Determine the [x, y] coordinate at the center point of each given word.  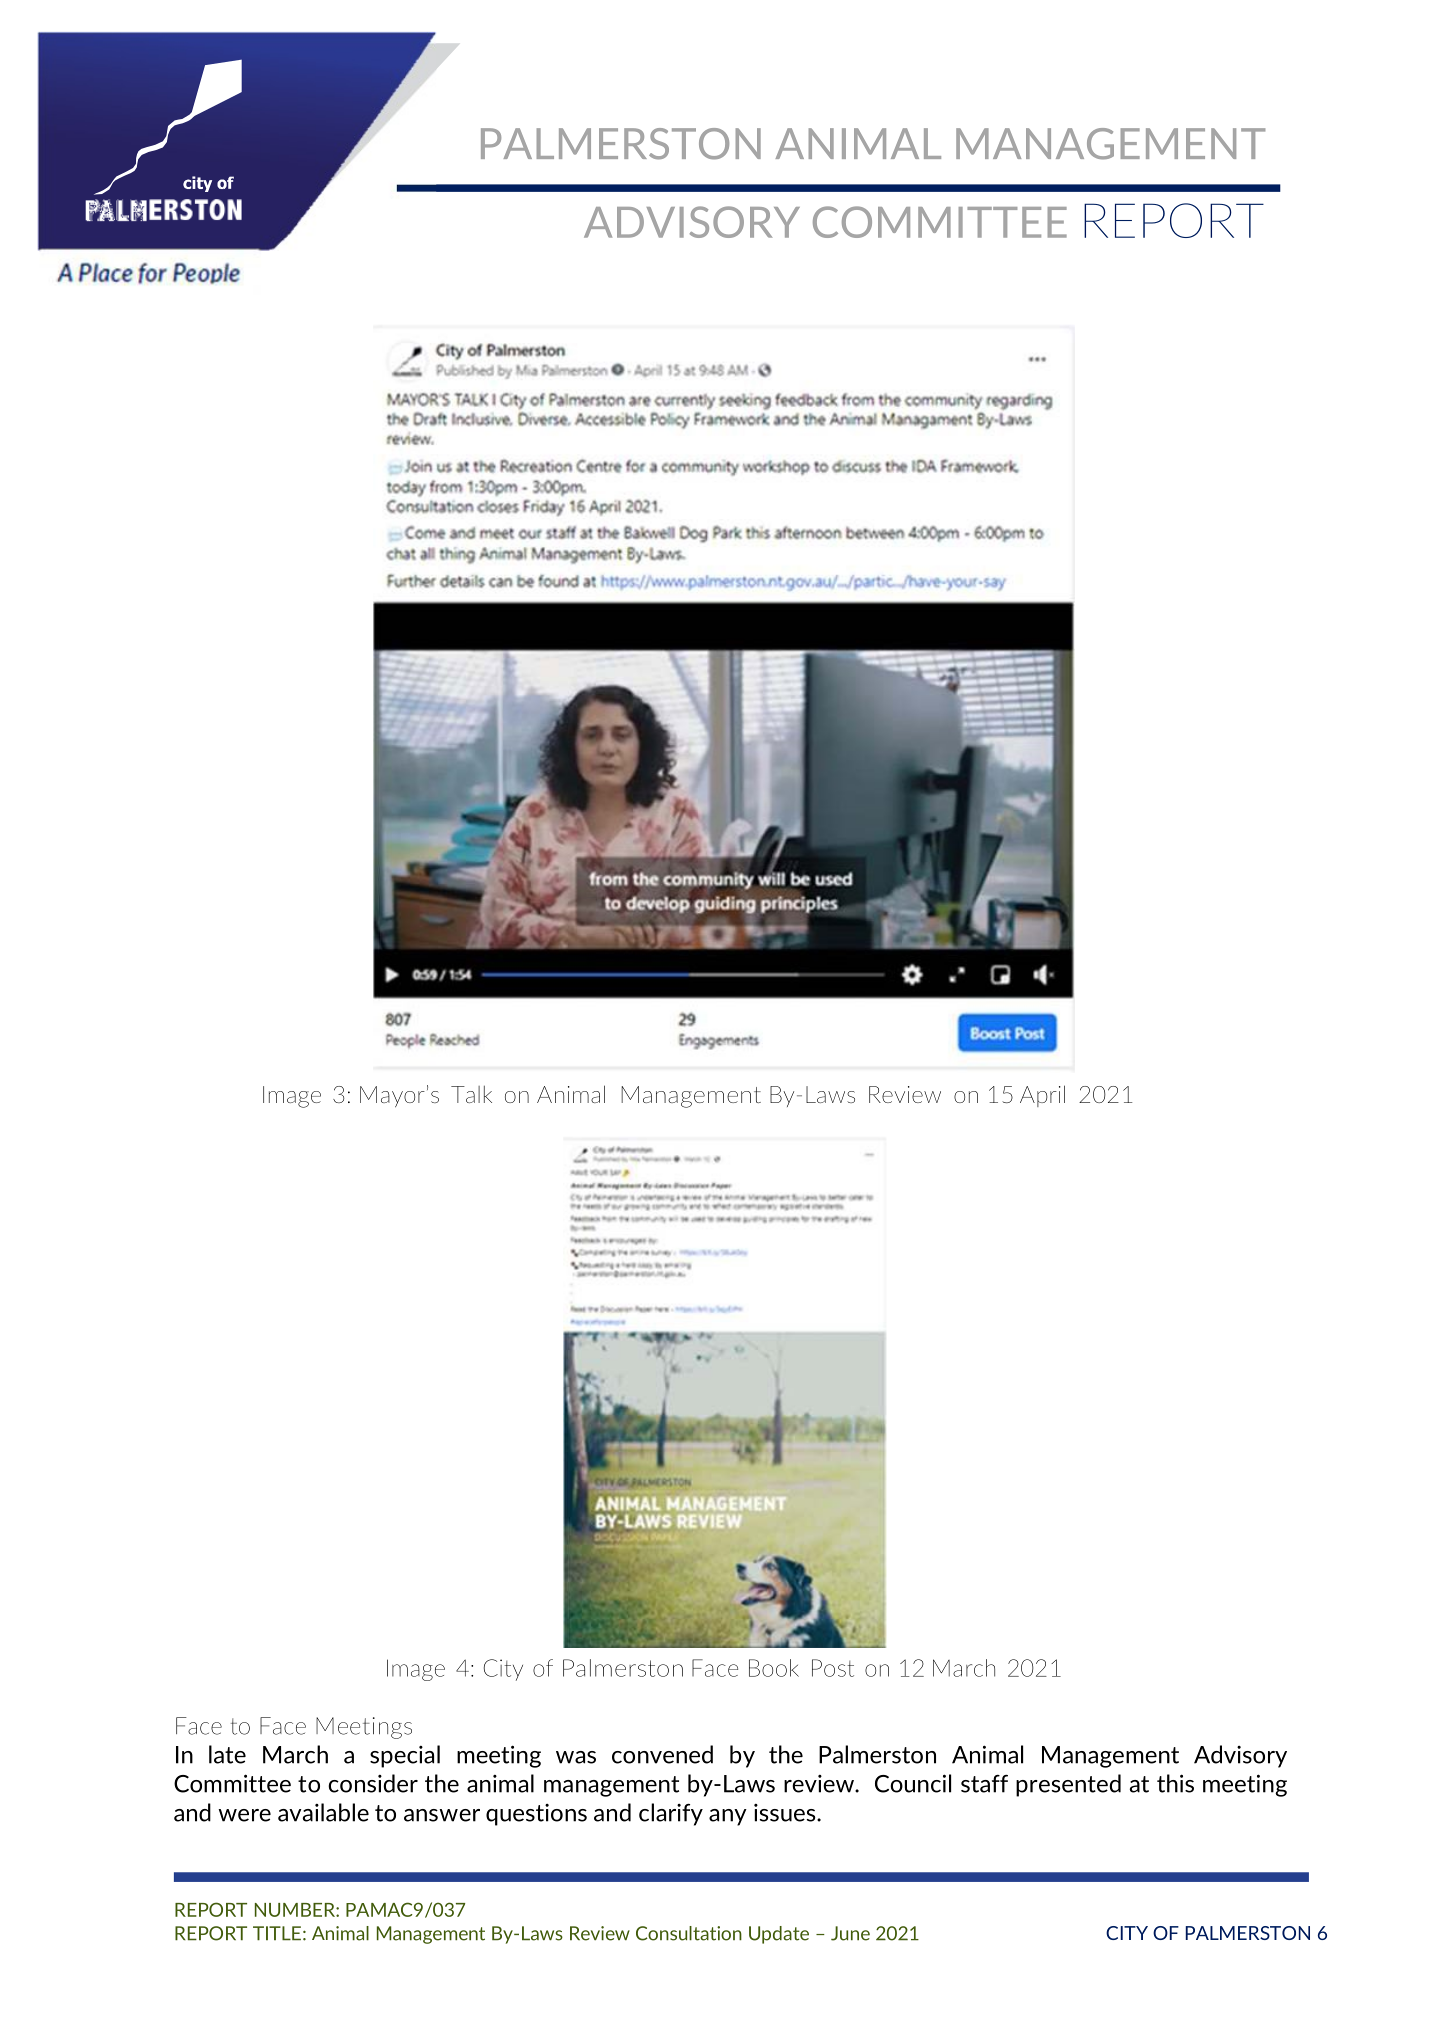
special [405, 1756]
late [227, 1754]
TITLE [277, 1933]
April [1042, 1096]
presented [1068, 1785]
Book [774, 1668]
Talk [471, 1094]
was [576, 1757]
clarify [671, 1814]
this [1175, 1783]
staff [984, 1784]
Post [833, 1668]
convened [662, 1754]
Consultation [689, 1933]
